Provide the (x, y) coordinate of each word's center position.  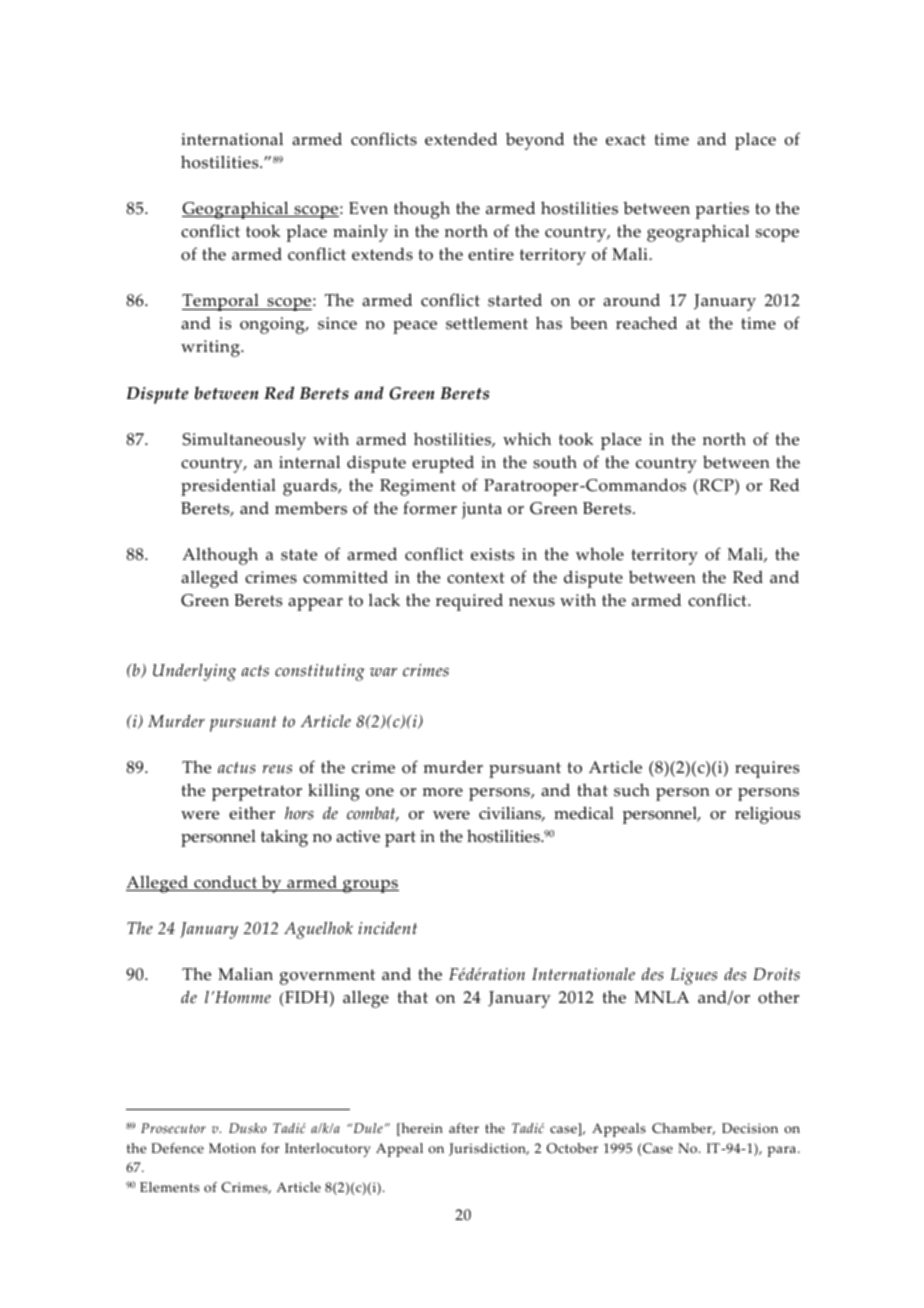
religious (767, 815)
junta (482, 510)
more (443, 792)
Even (368, 208)
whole (600, 554)
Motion (232, 1148)
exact (626, 140)
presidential (228, 487)
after (464, 1128)
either (252, 813)
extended (461, 139)
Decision (750, 1128)
